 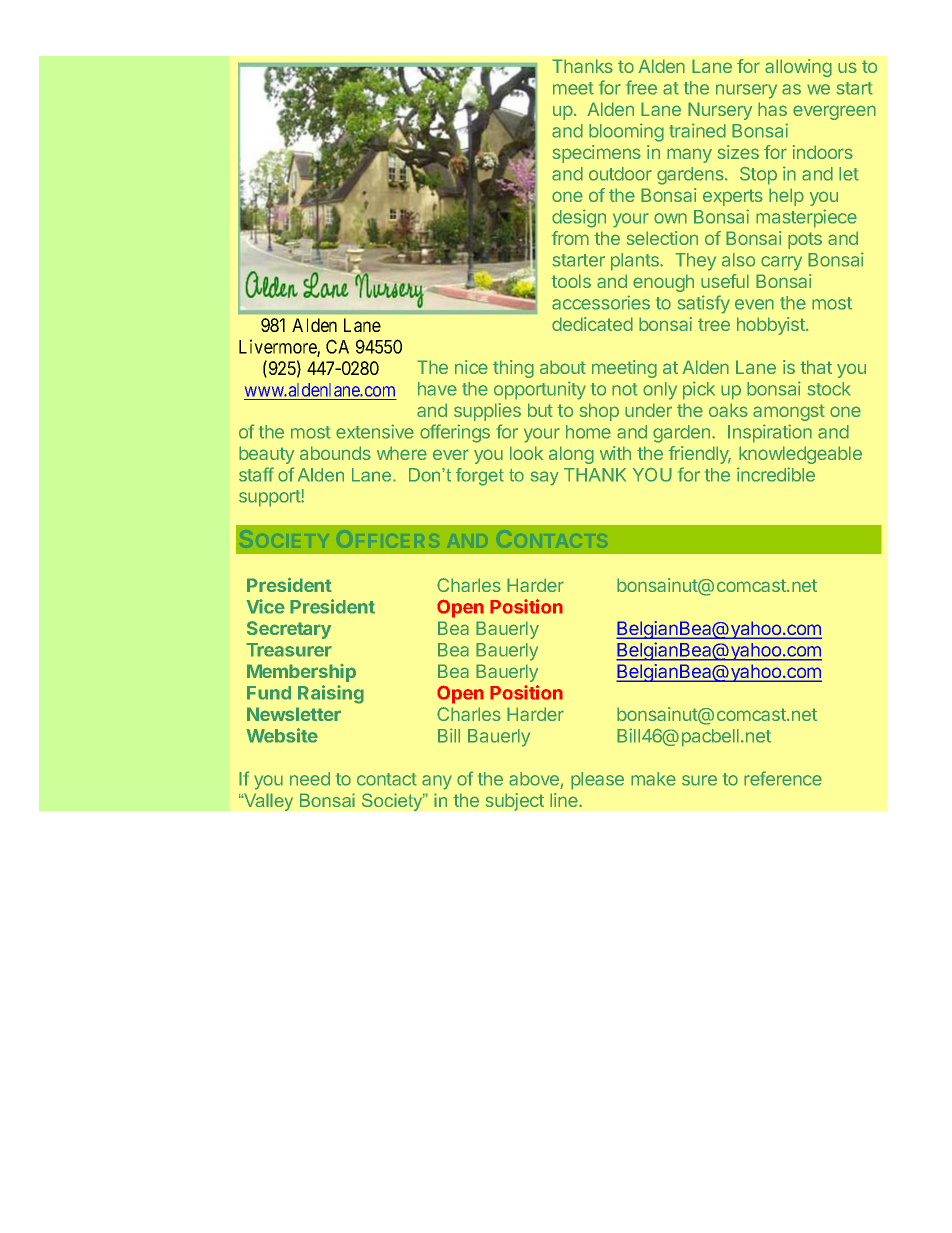 What do you see at coordinates (641, 87) in the screenshot?
I see `free` at bounding box center [641, 87].
